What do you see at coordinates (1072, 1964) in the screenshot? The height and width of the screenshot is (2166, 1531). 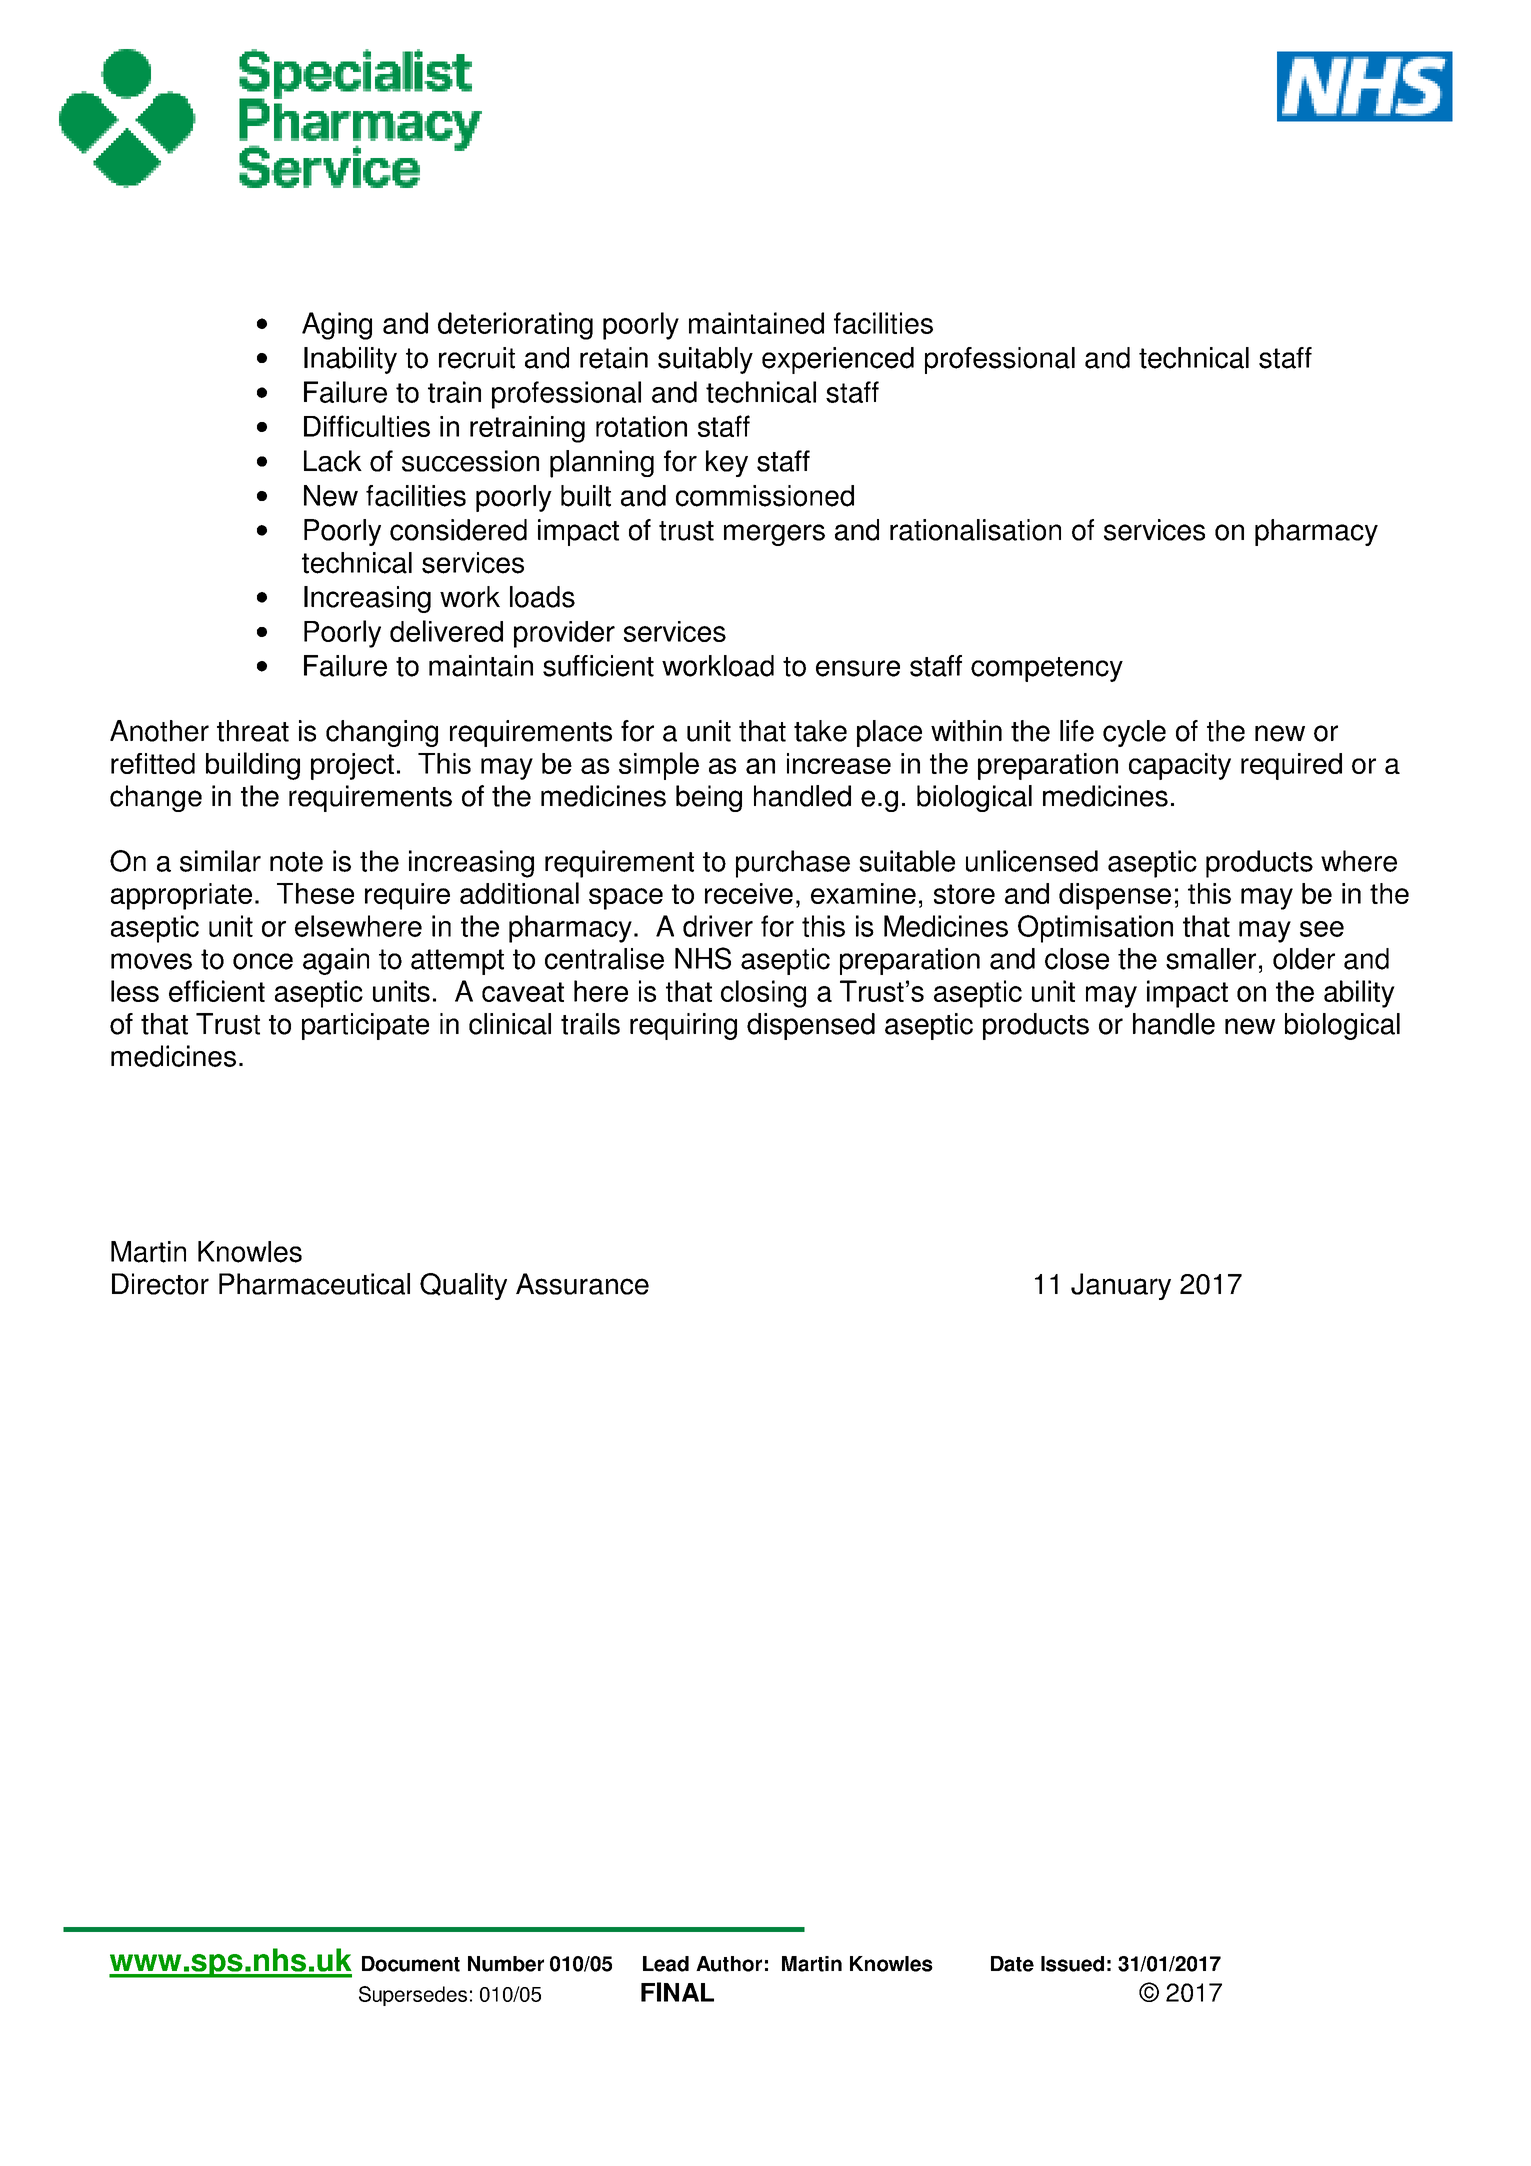 I see `Issued` at bounding box center [1072, 1964].
